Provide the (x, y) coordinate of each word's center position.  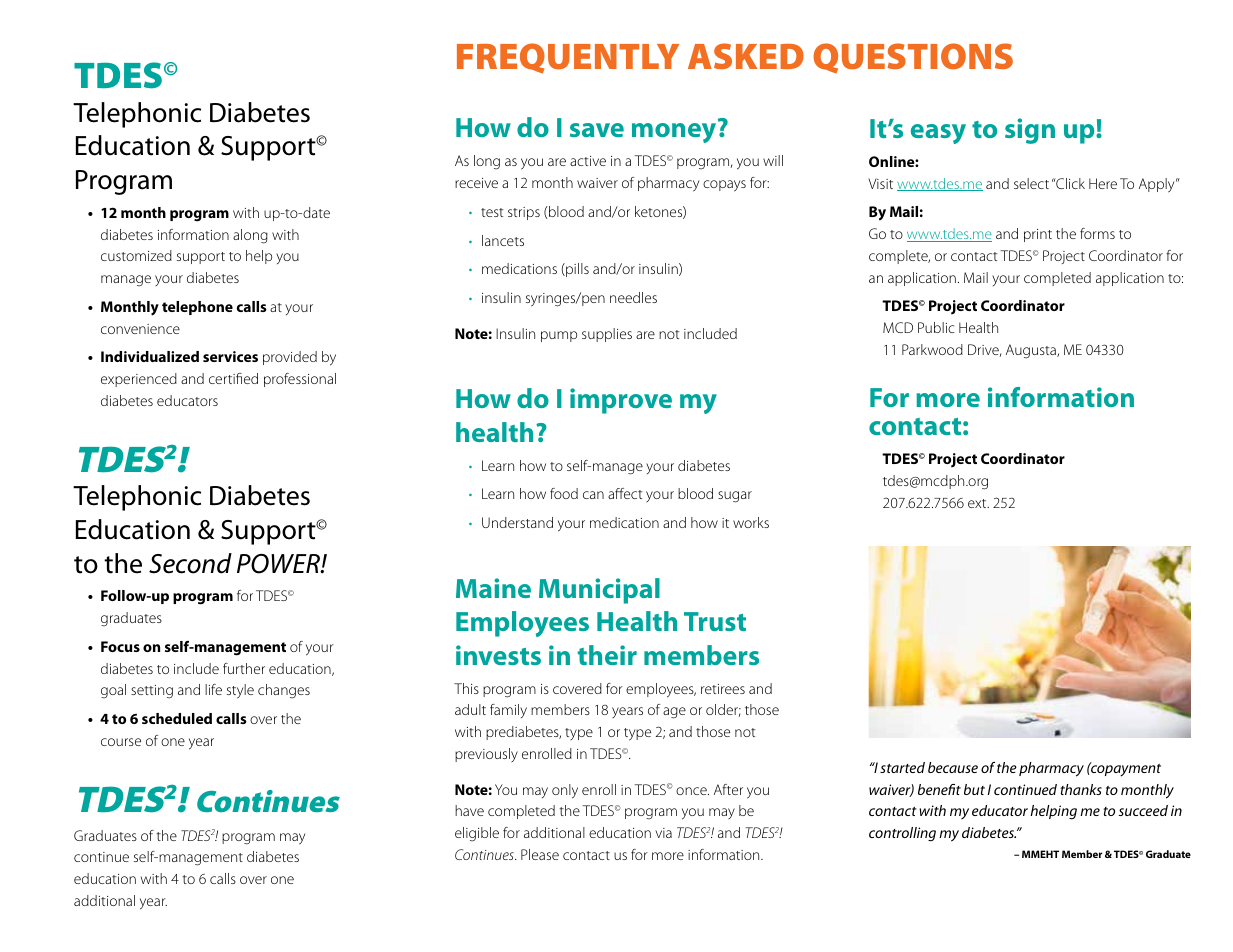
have (469, 810)
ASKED (746, 56)
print (1038, 235)
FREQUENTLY (568, 58)
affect (625, 493)
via (663, 833)
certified (233, 378)
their (607, 655)
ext (978, 503)
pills (576, 270)
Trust (715, 621)
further (244, 668)
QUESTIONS (913, 58)
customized (136, 255)
